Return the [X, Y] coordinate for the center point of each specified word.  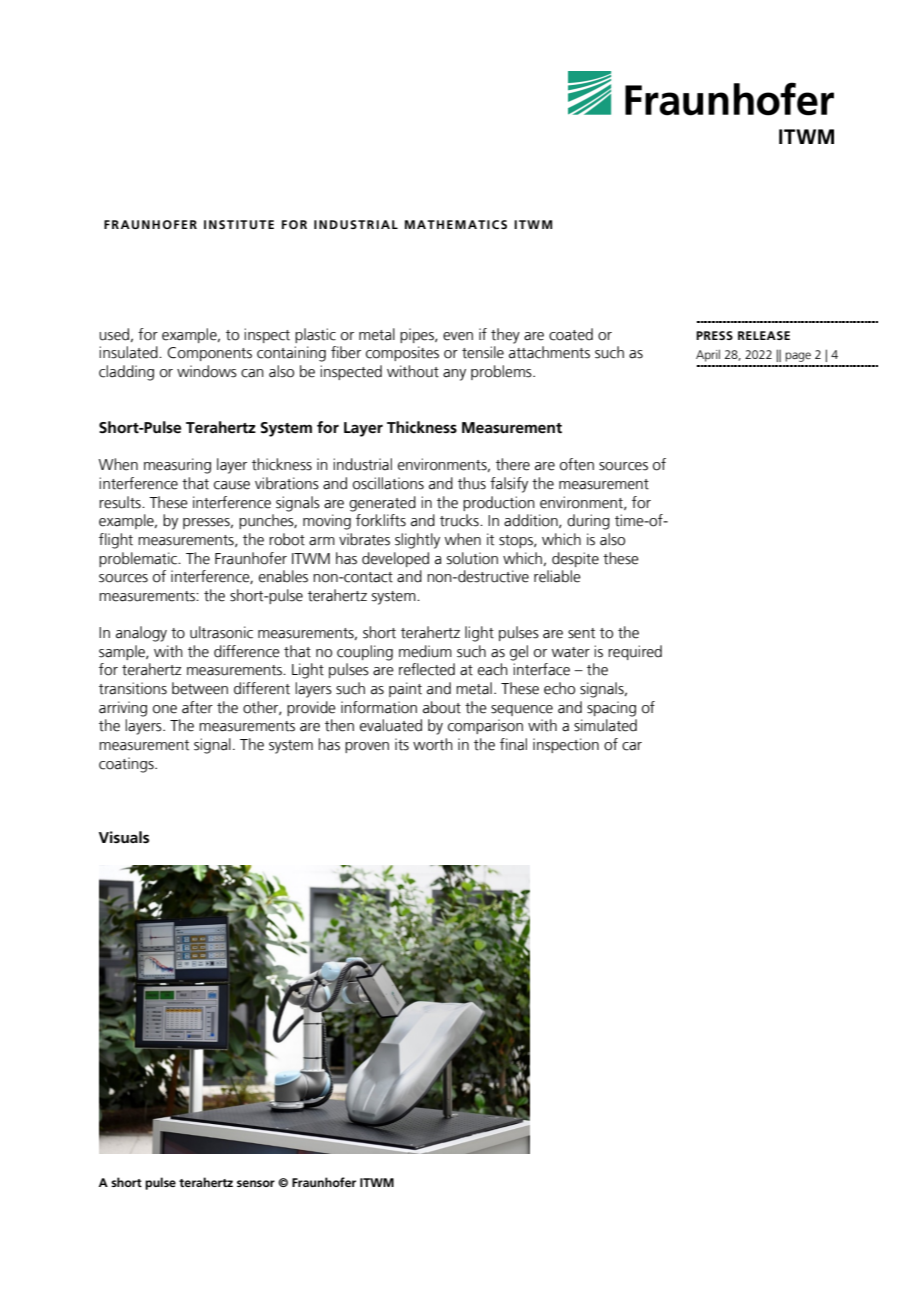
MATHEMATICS [456, 224]
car [632, 746]
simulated [605, 725]
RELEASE [764, 335]
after [197, 707]
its [402, 744]
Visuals [124, 837]
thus [472, 483]
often [577, 464]
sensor [256, 1183]
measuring [177, 466]
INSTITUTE [239, 224]
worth [433, 744]
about [442, 707]
